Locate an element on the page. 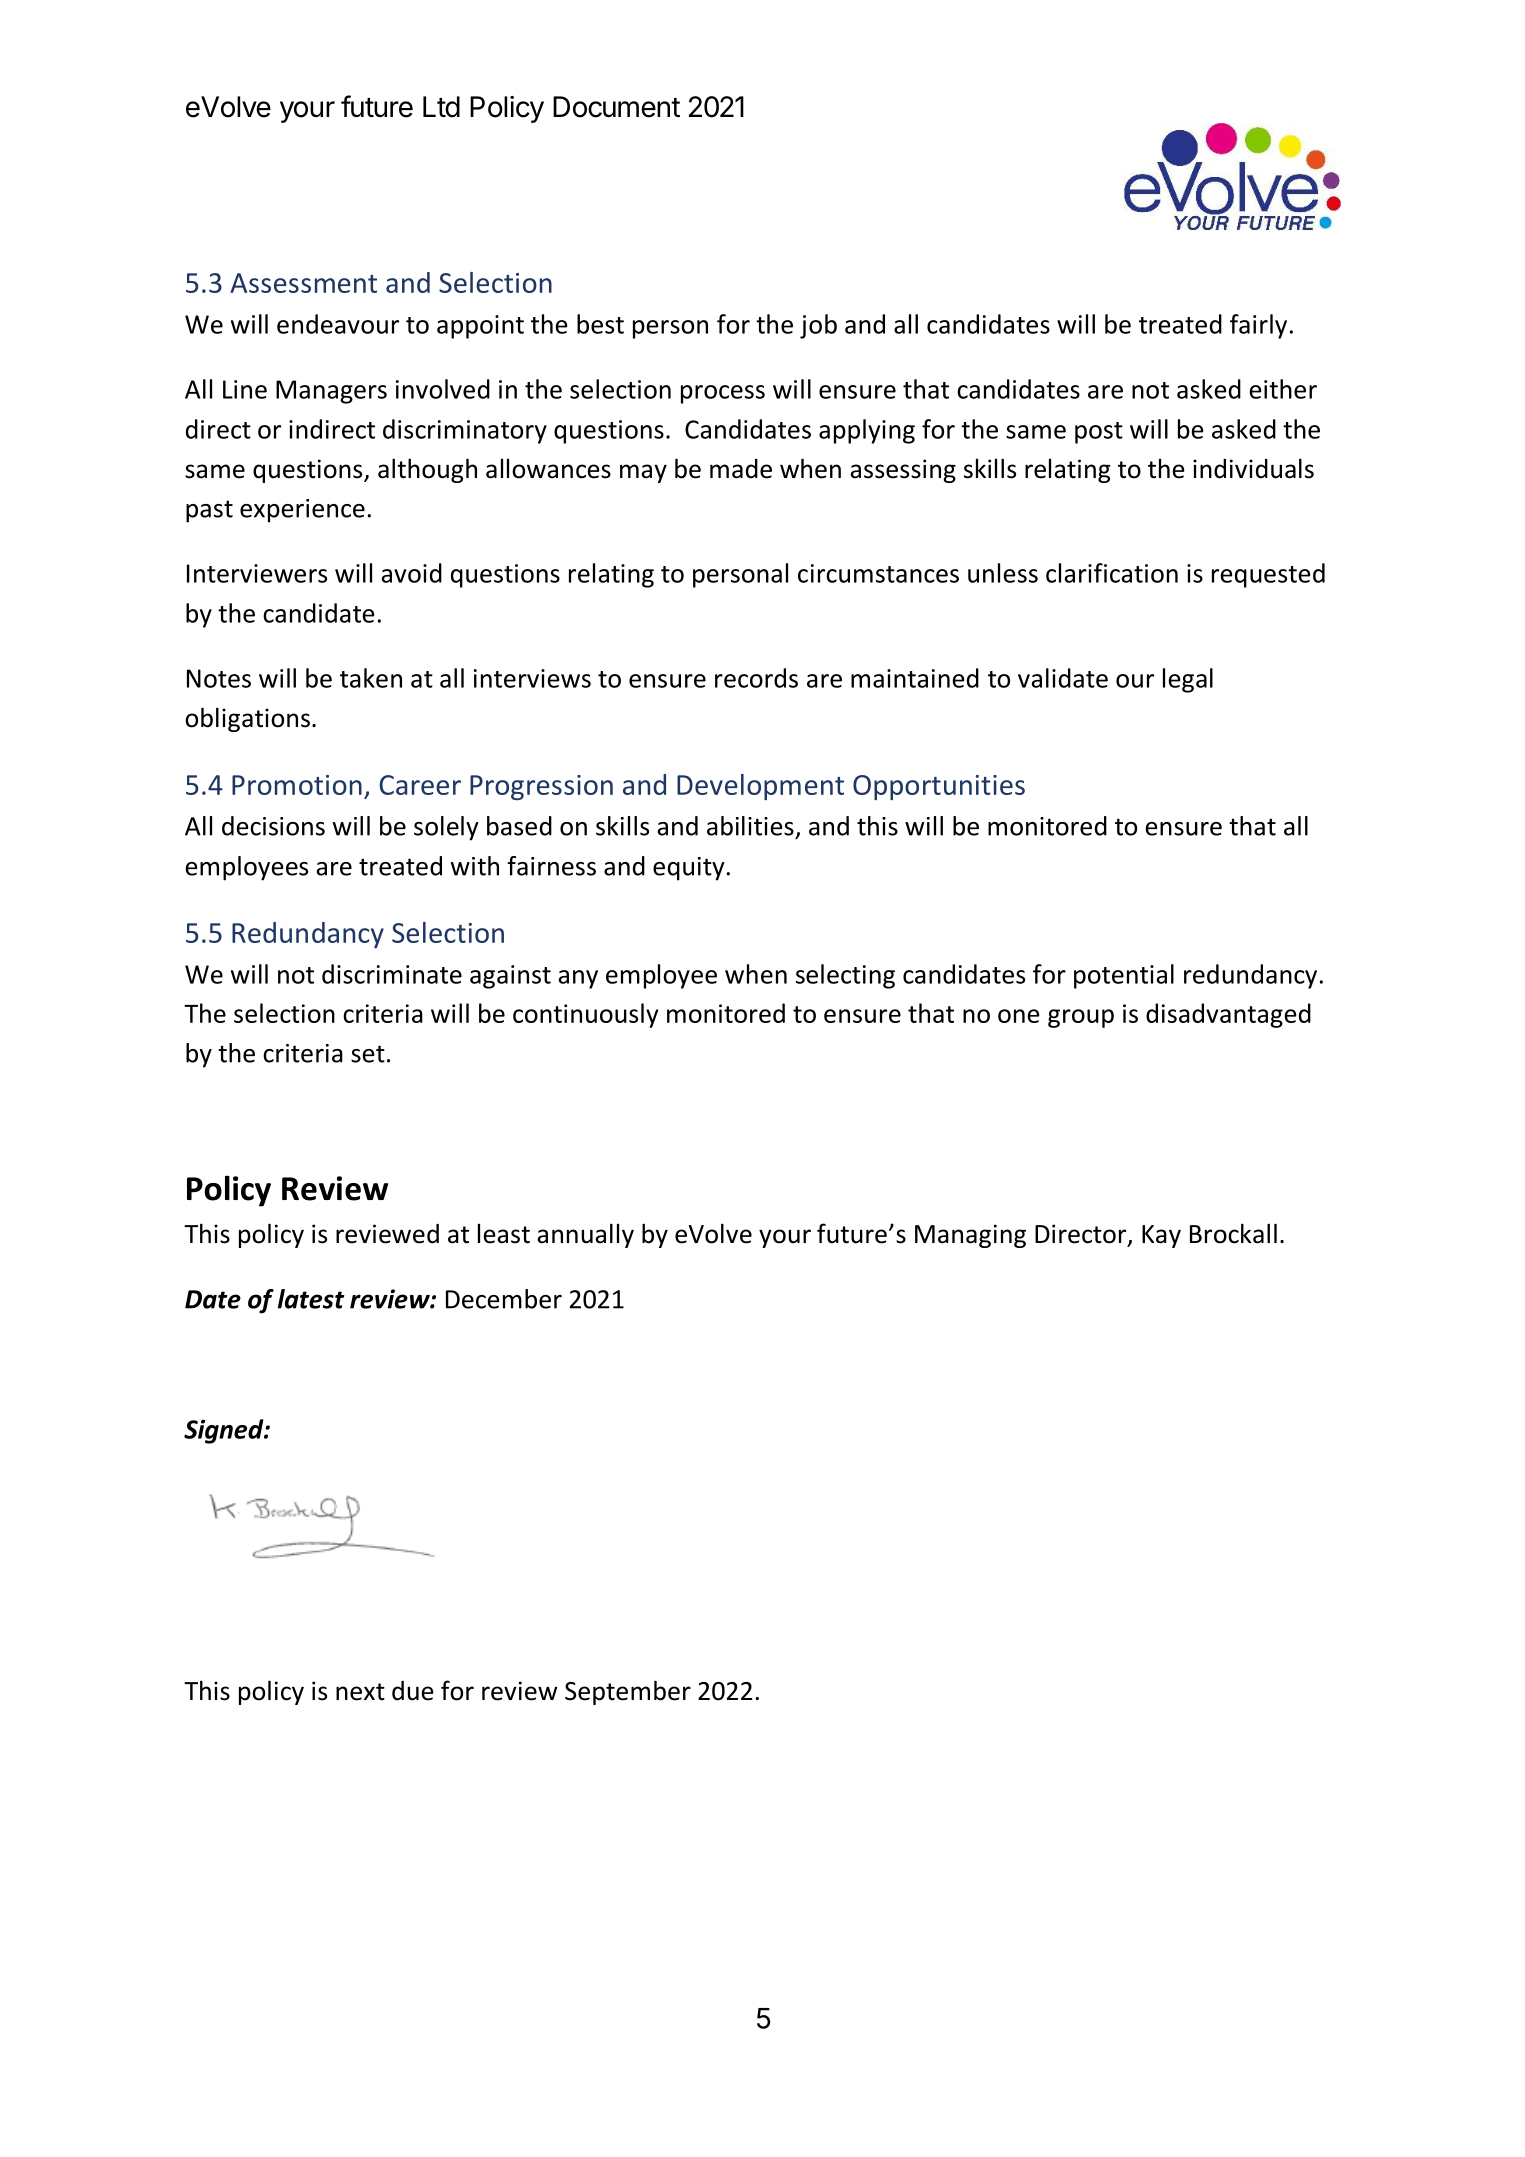 Image resolution: width=1525 pixels, height=2157 pixels. equity is located at coordinates (689, 869).
